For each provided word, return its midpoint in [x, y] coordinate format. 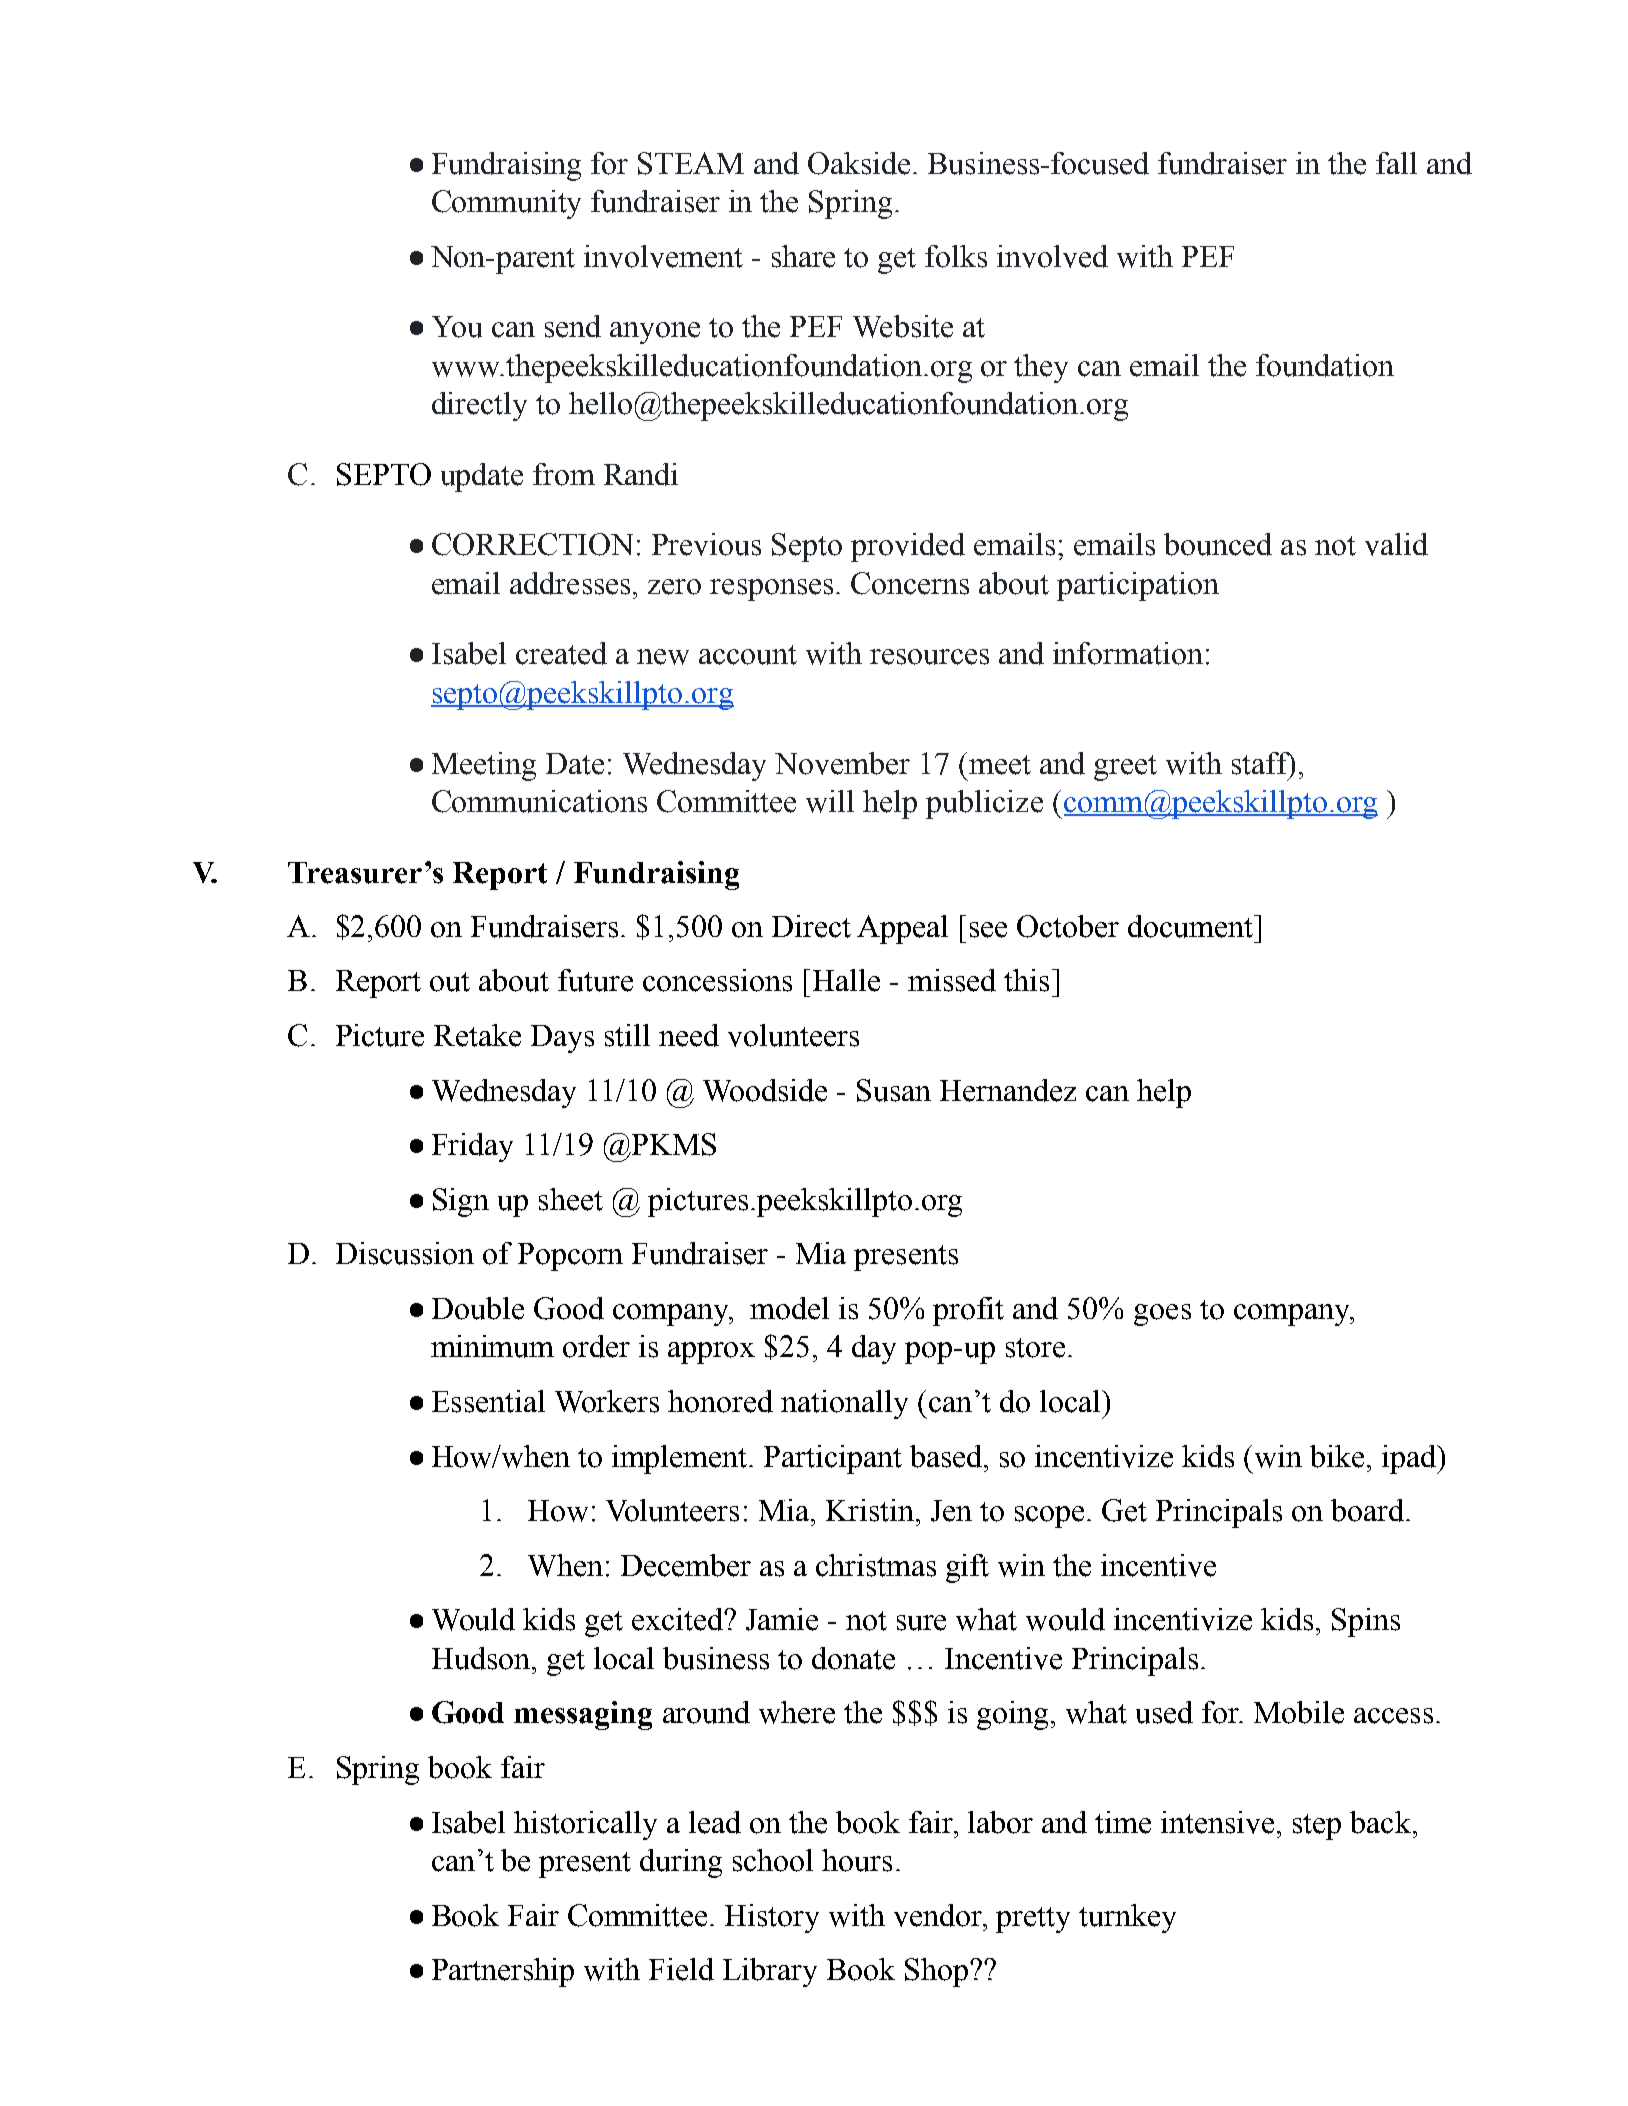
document [1192, 926]
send [573, 326]
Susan [894, 1090]
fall [1396, 163]
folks [956, 256]
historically [585, 1825]
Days [562, 1039]
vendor [939, 1915]
